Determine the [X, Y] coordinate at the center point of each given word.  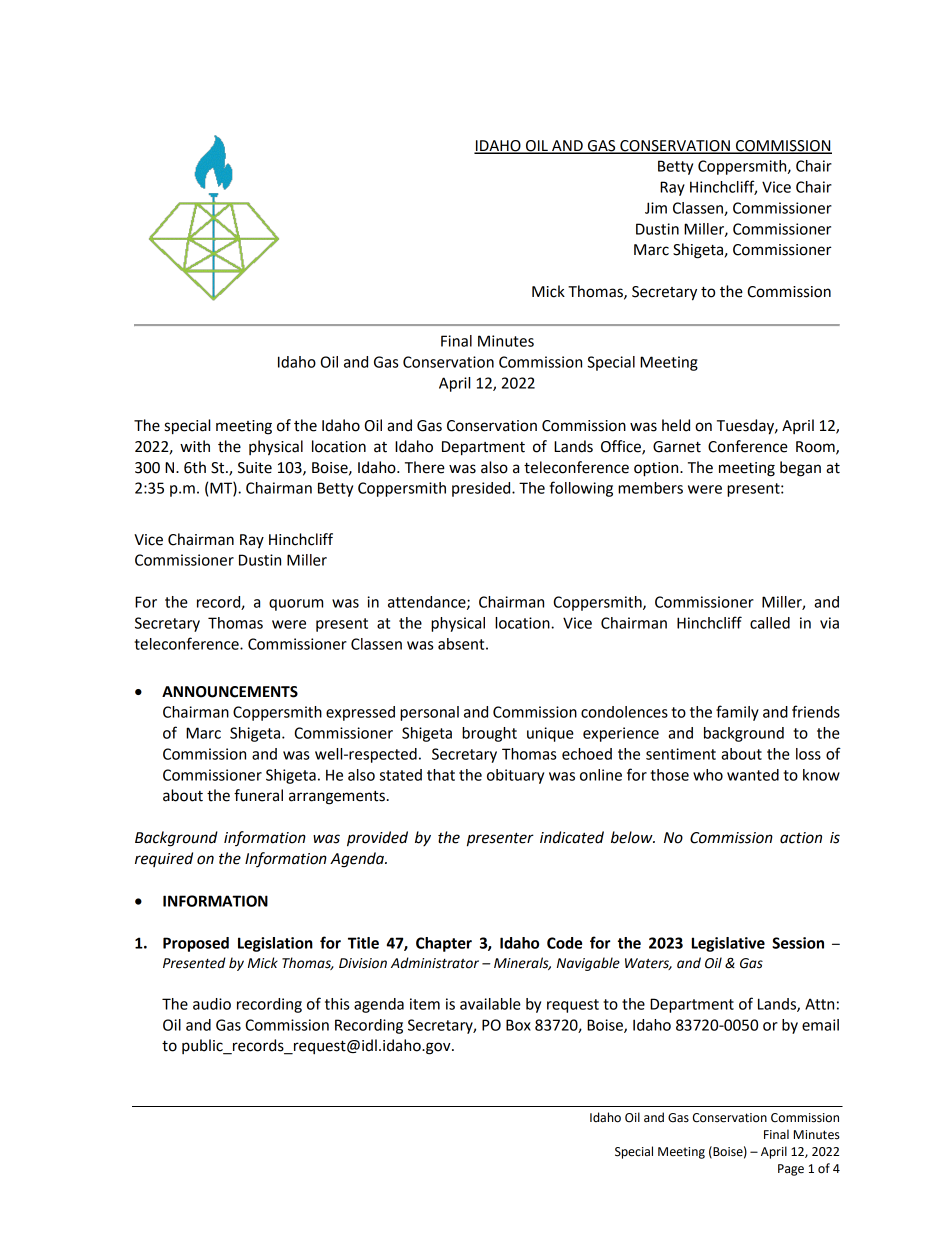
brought [489, 734]
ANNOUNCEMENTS [230, 692]
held [676, 425]
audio [212, 1004]
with [195, 446]
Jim [656, 208]
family [737, 713]
